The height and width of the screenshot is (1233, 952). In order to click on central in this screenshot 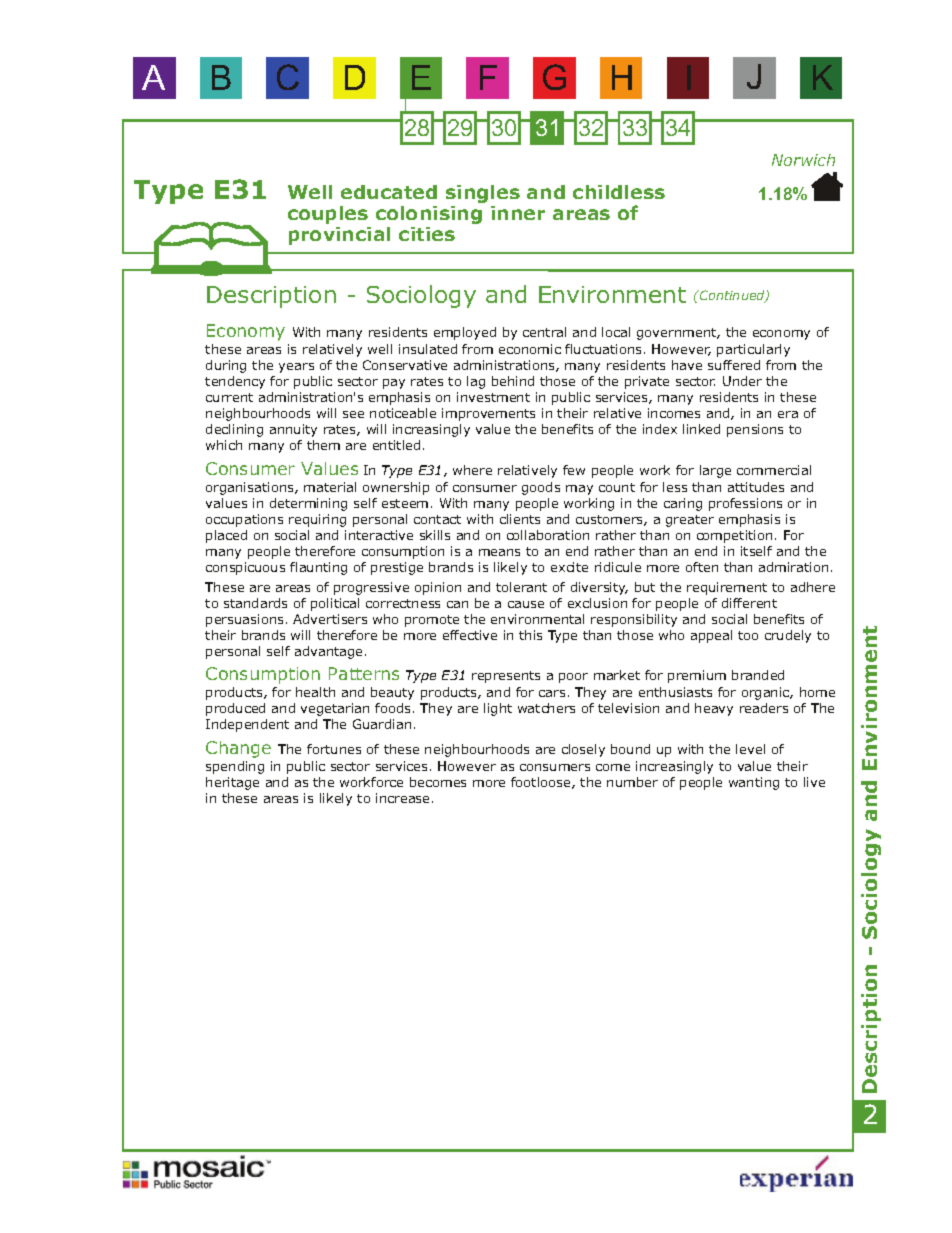, I will do `click(544, 332)`.
